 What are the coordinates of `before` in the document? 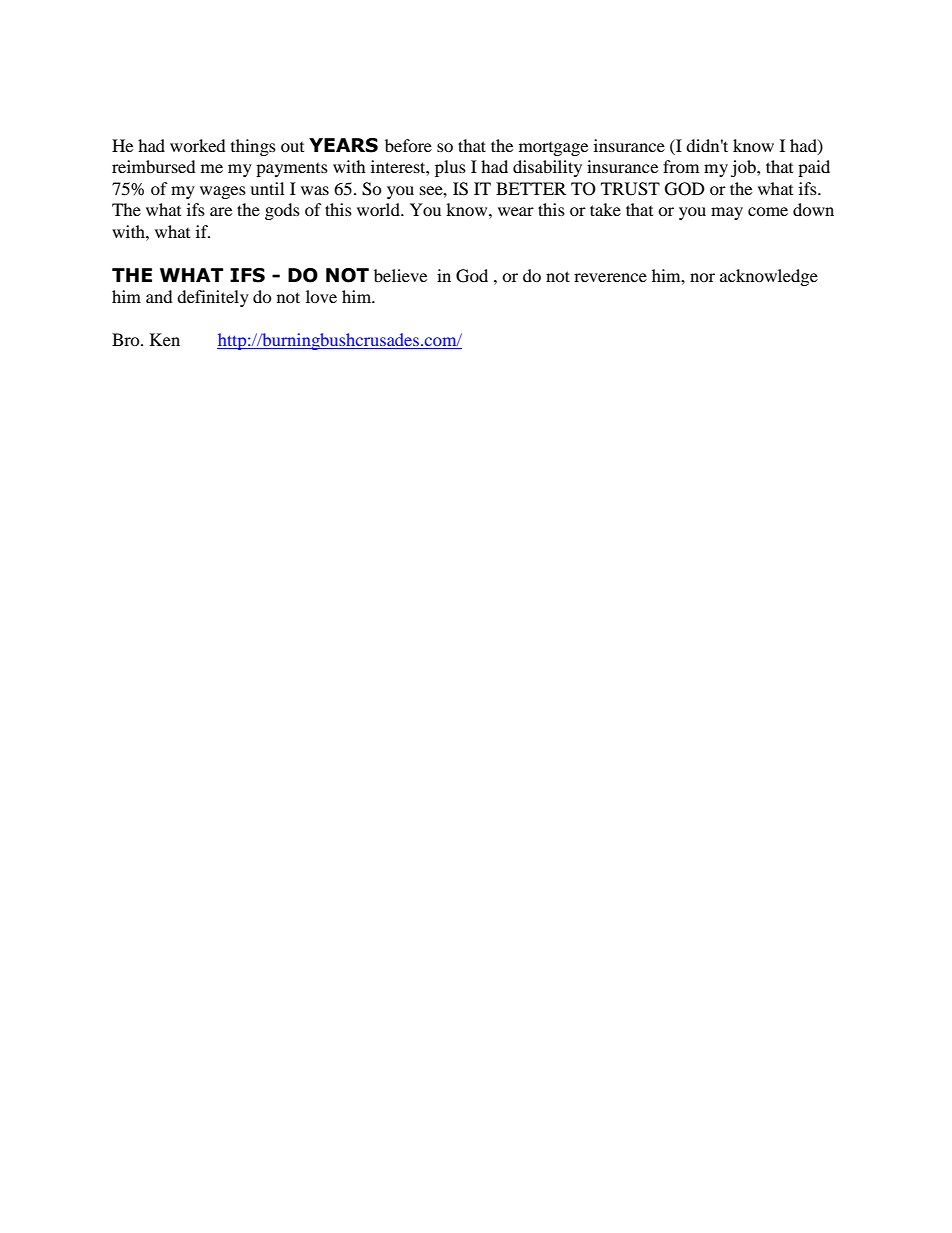 It's located at (408, 145).
